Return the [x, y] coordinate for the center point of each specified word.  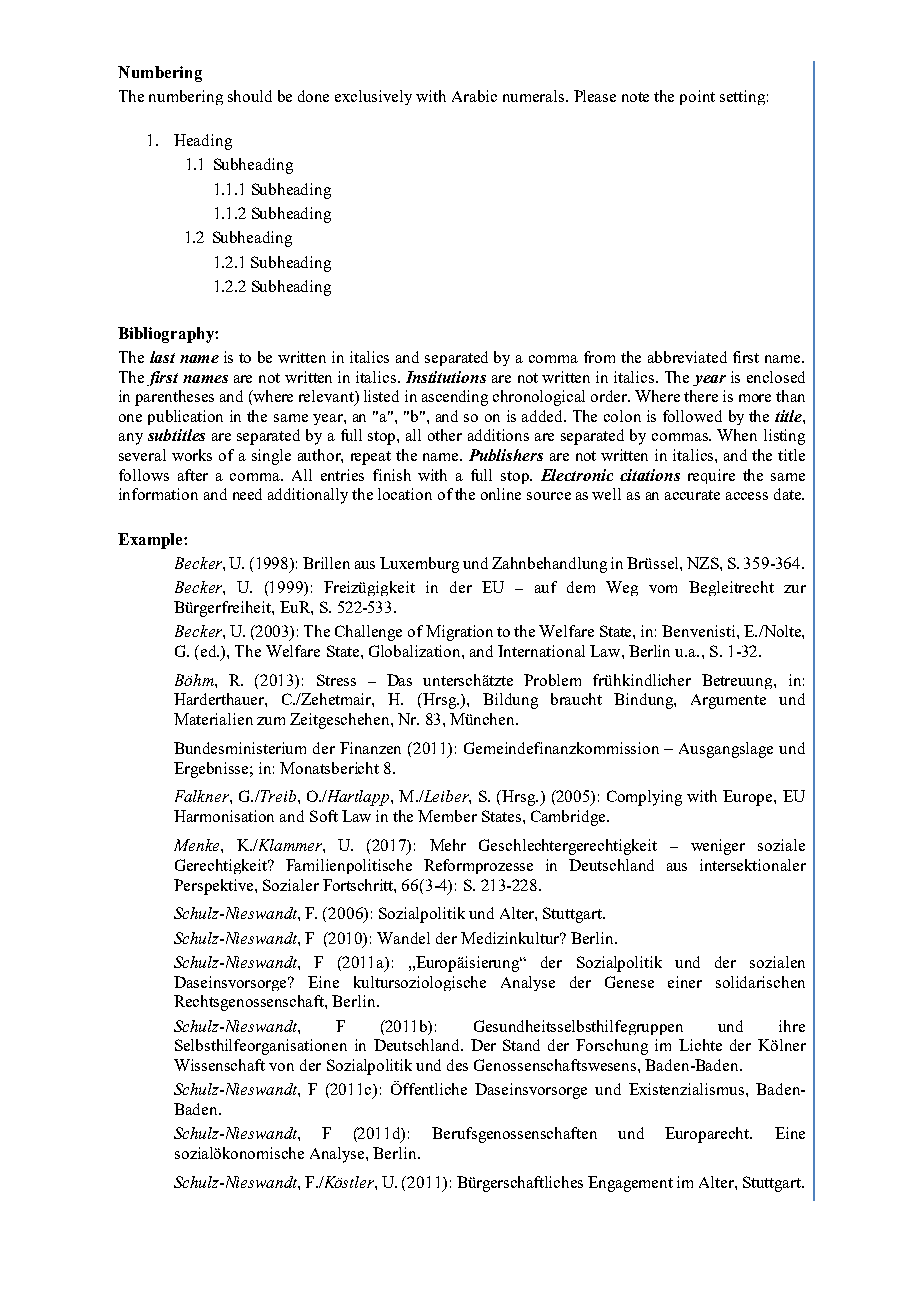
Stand [521, 1045]
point [697, 97]
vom [663, 589]
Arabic [474, 96]
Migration [459, 633]
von [281, 1067]
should [250, 96]
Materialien [213, 719]
